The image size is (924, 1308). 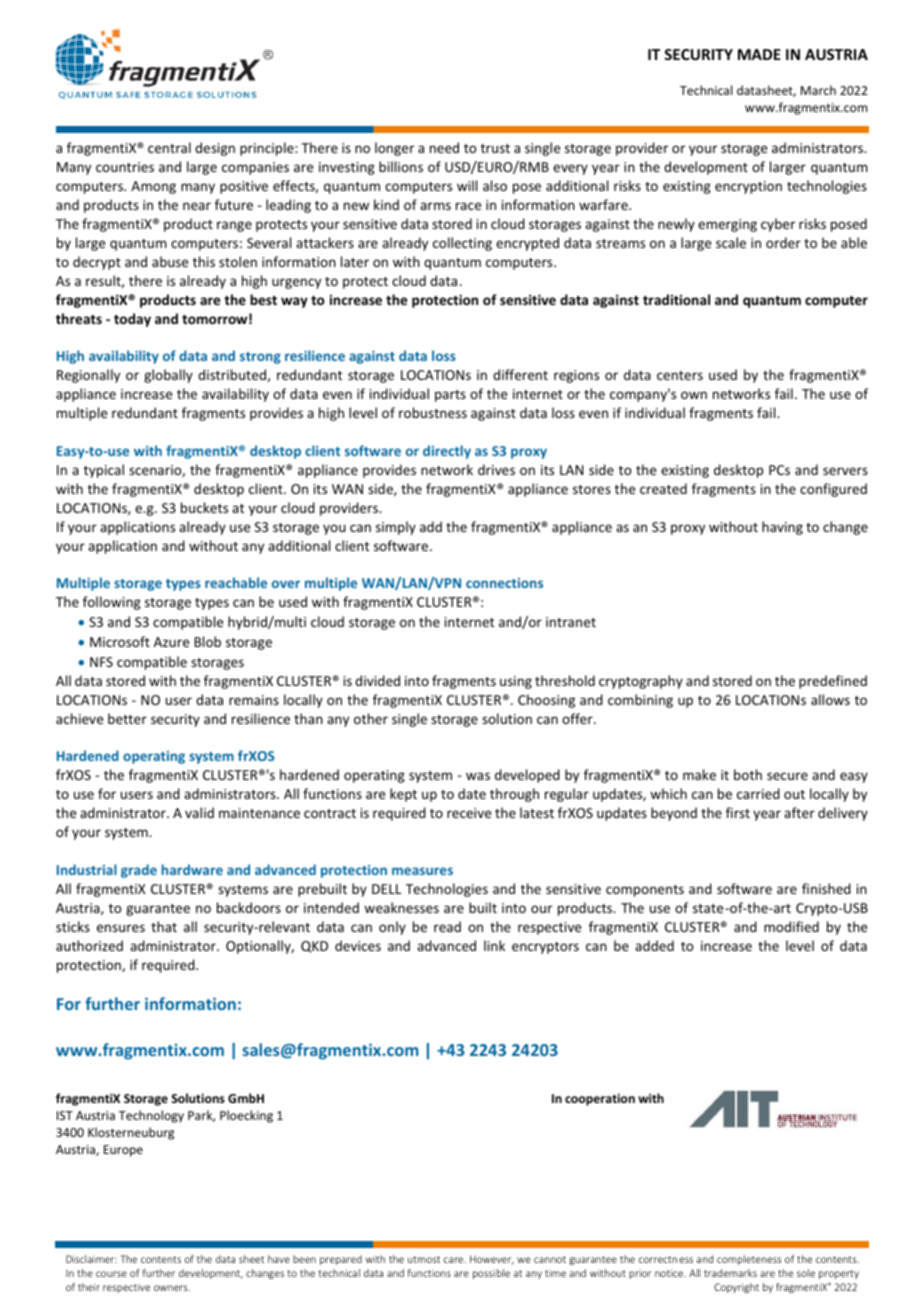 I want to click on need, so click(x=444, y=147).
